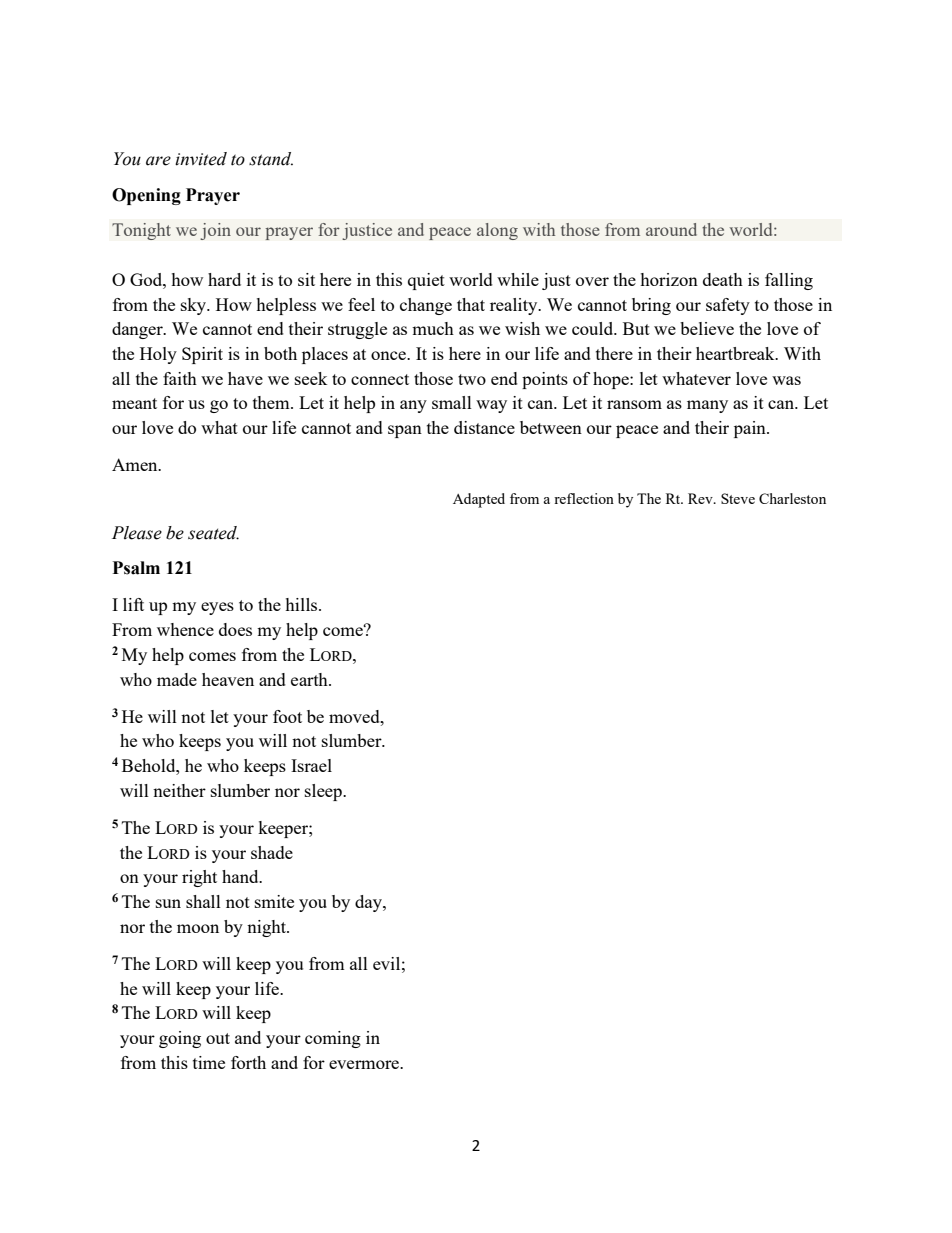  Describe the element at coordinates (671, 229) in the screenshot. I see `around` at that location.
